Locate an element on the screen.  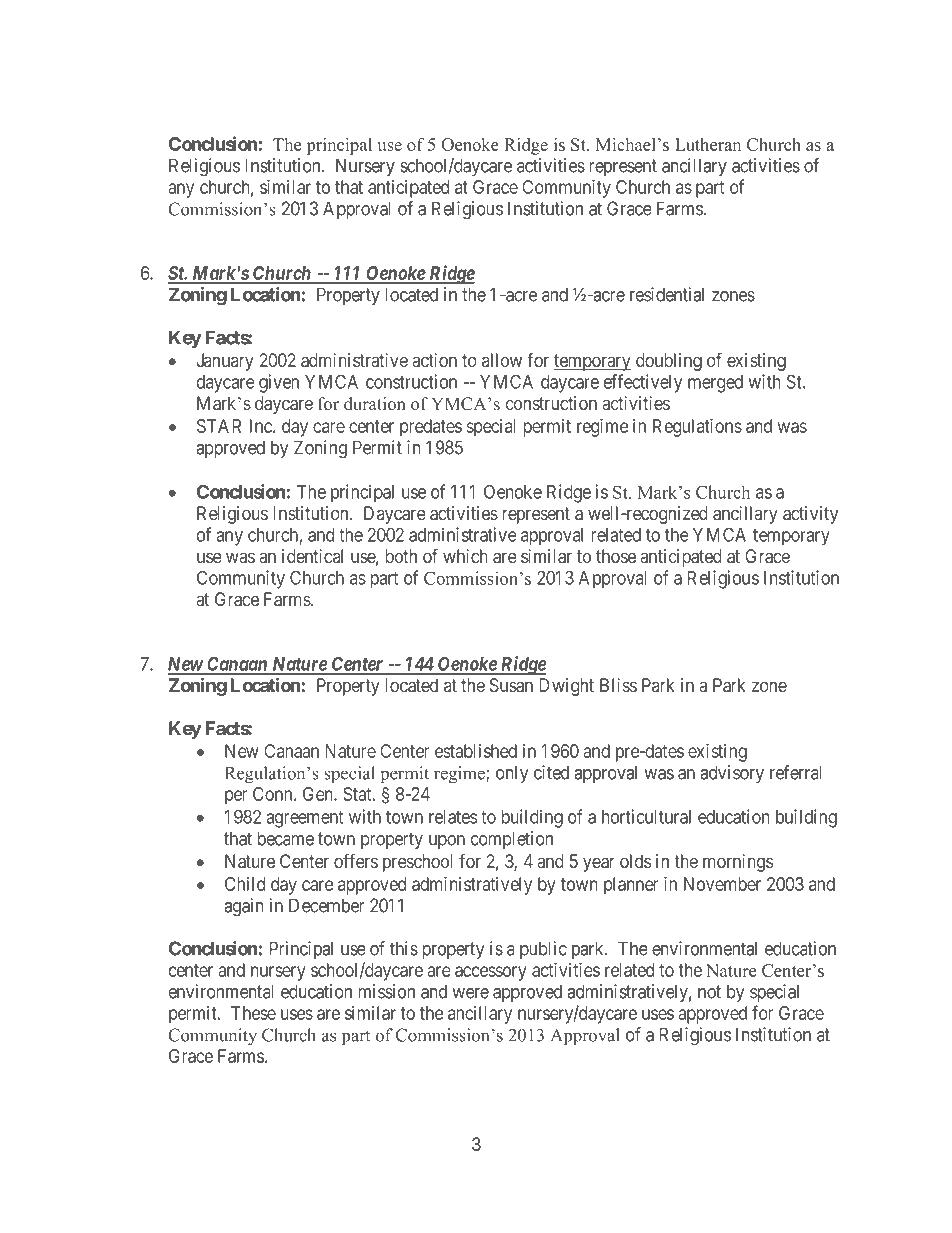
merged is located at coordinates (715, 384).
